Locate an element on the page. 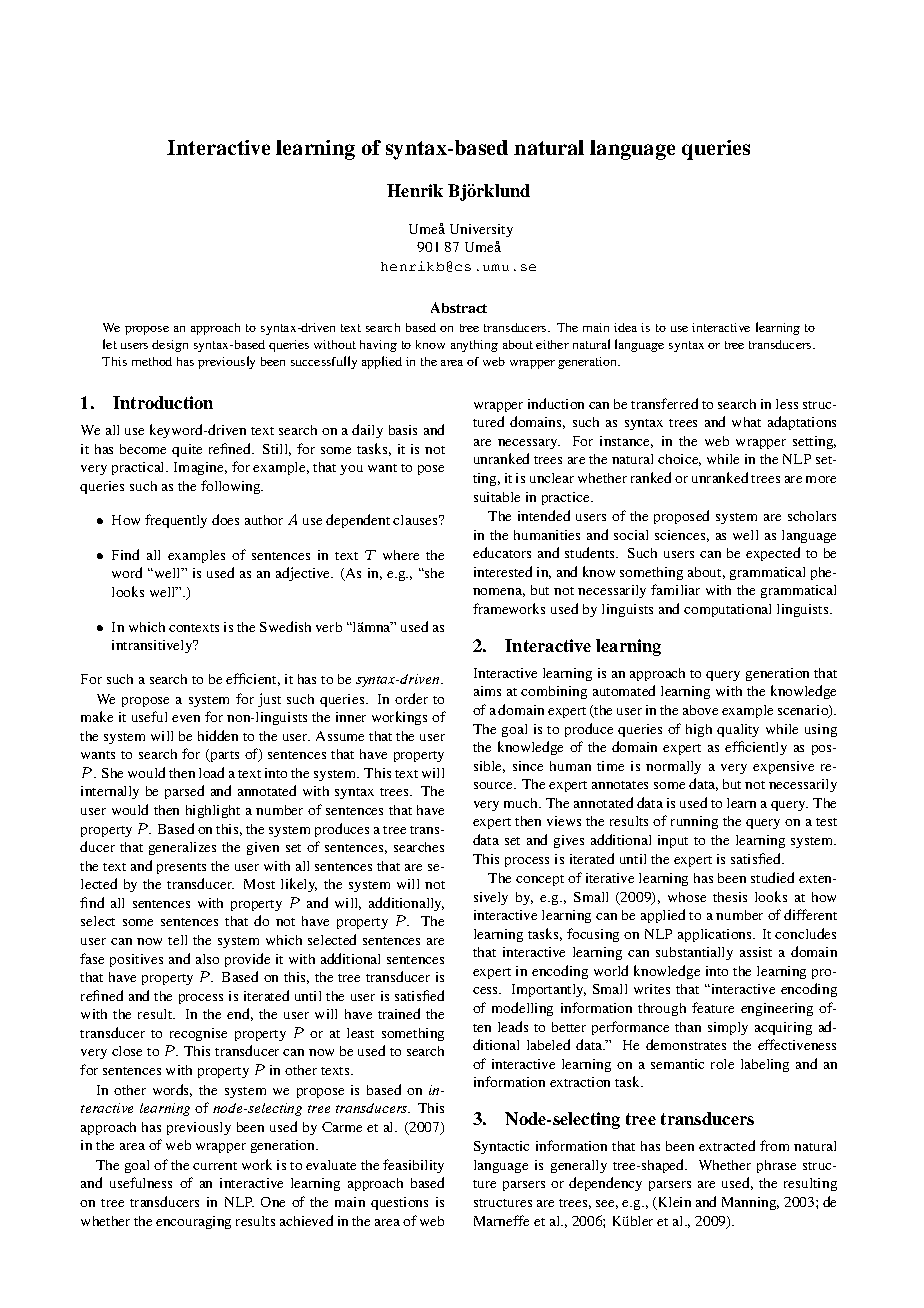  running is located at coordinates (694, 822).
